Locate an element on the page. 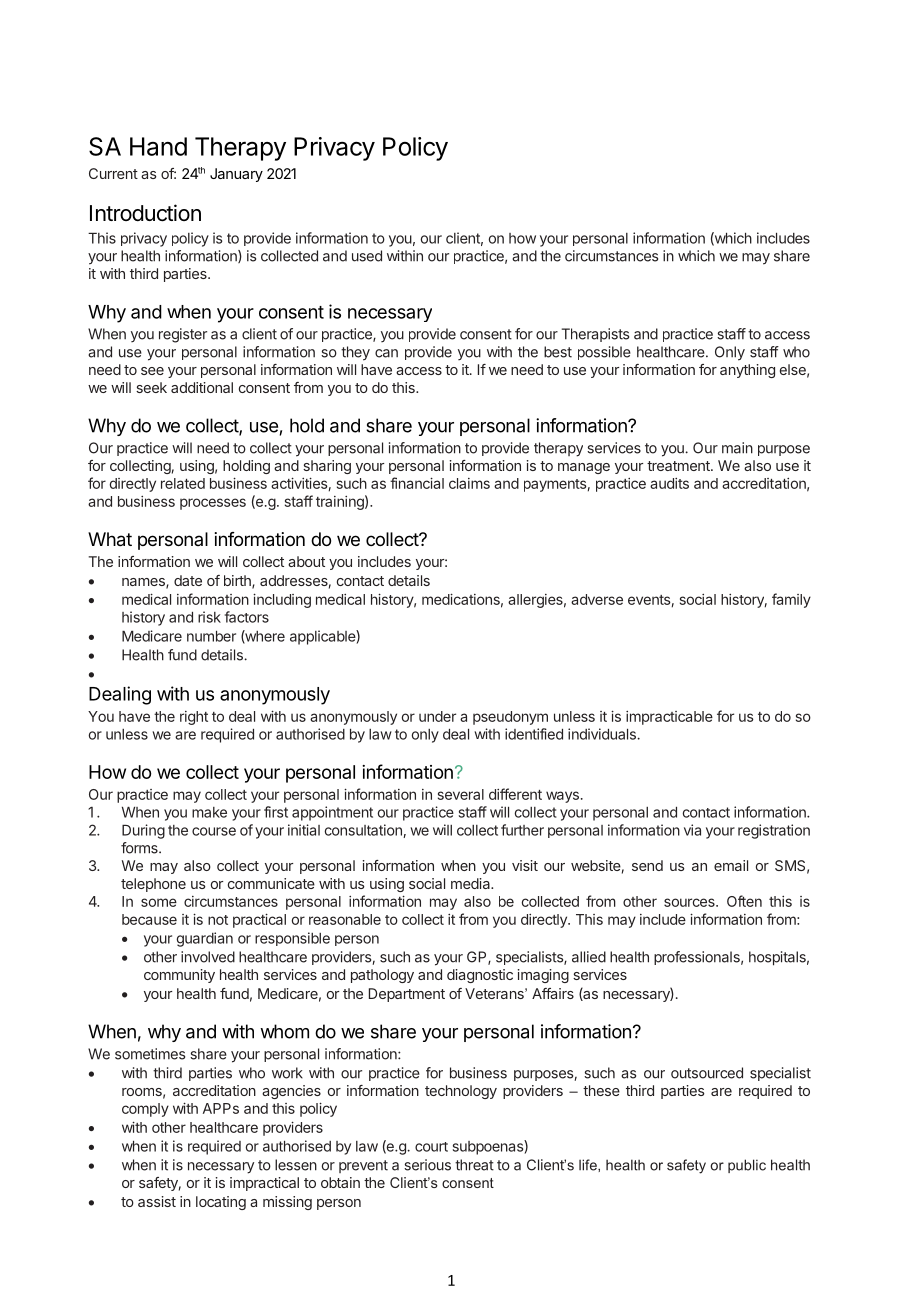 The height and width of the image is (1309, 924). impracticable is located at coordinates (669, 718).
